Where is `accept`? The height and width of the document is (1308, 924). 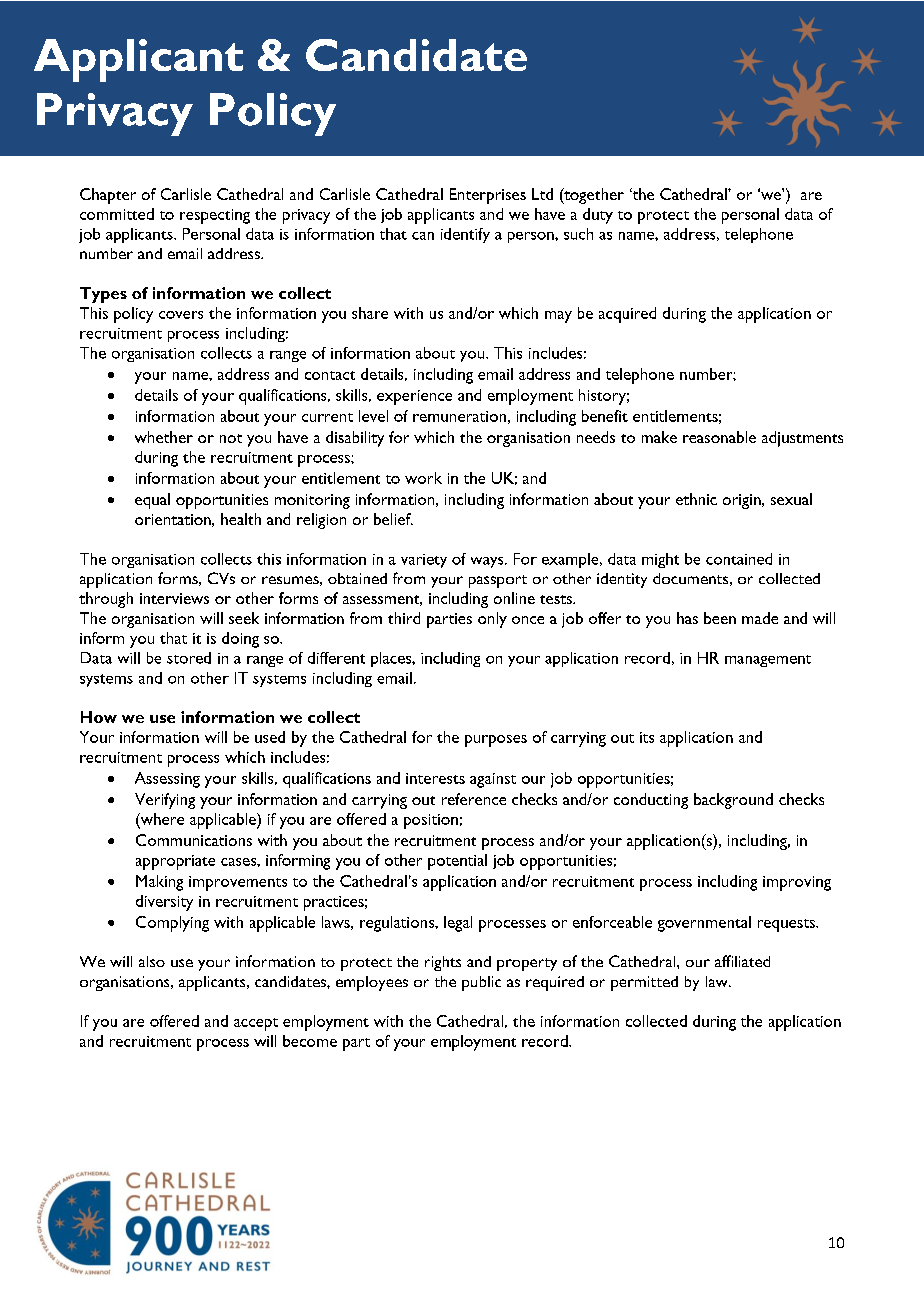 accept is located at coordinates (256, 1024).
